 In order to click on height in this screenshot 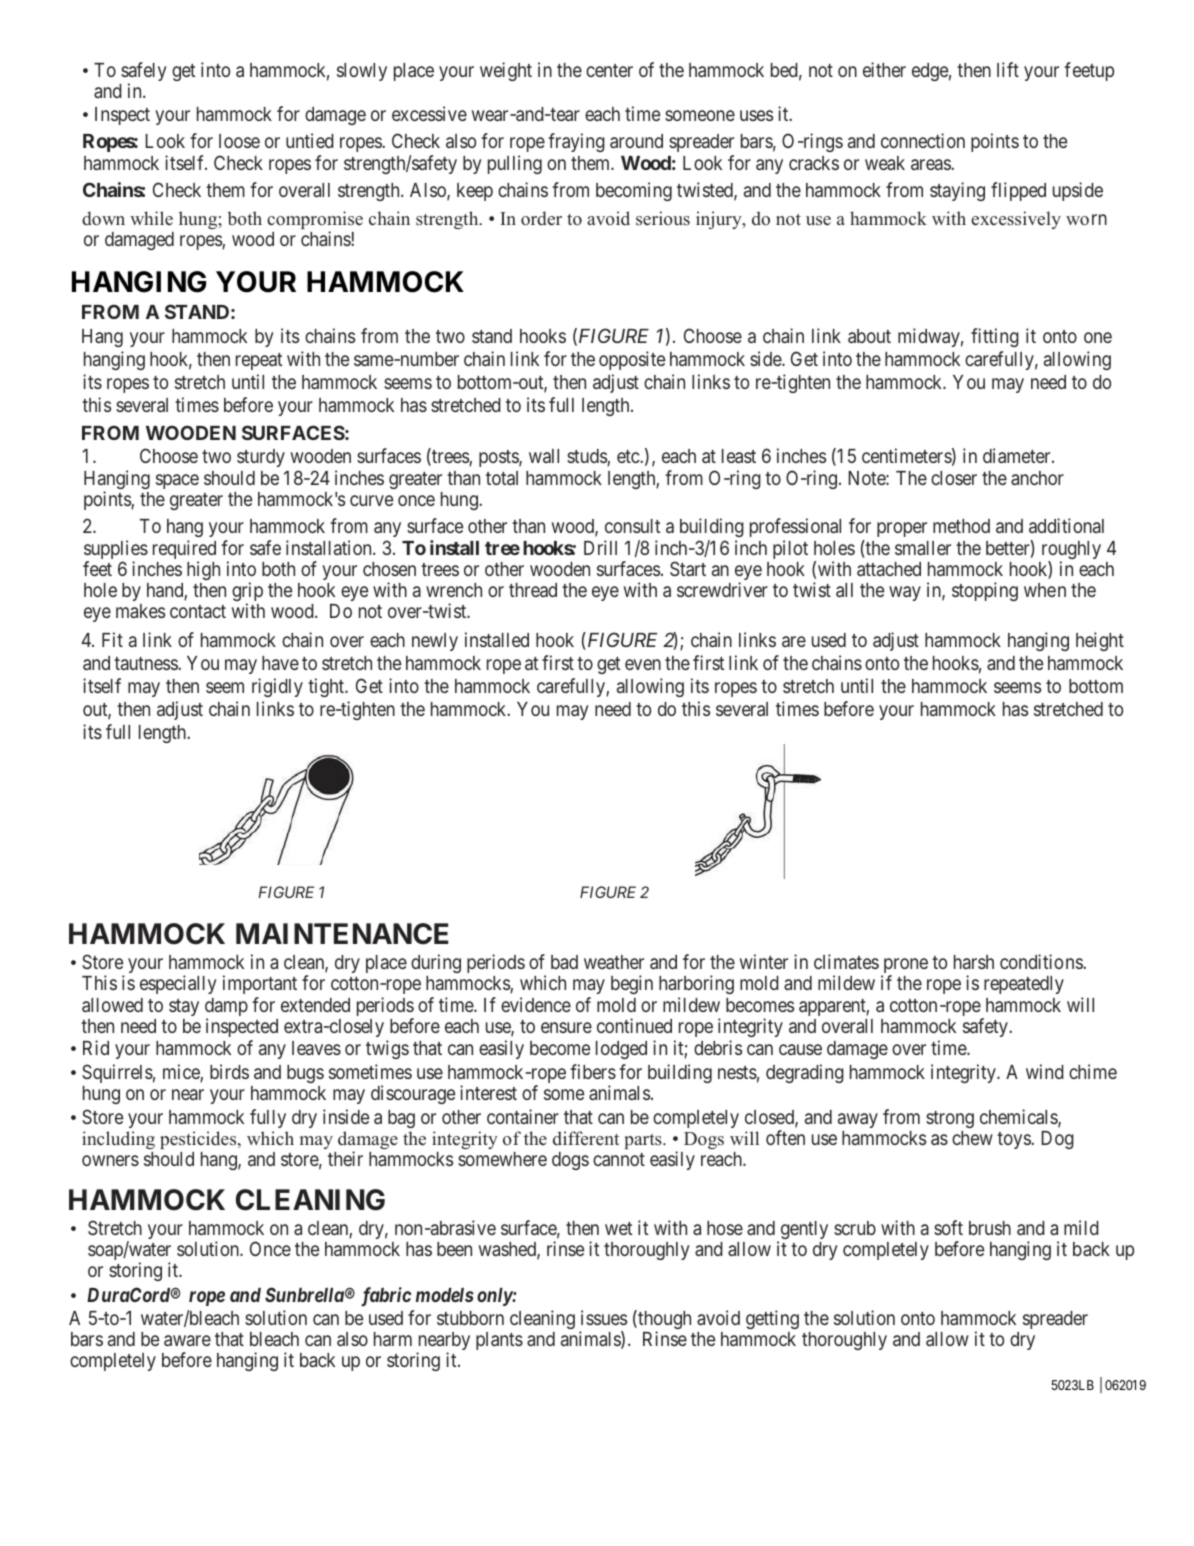, I will do `click(1100, 641)`.
